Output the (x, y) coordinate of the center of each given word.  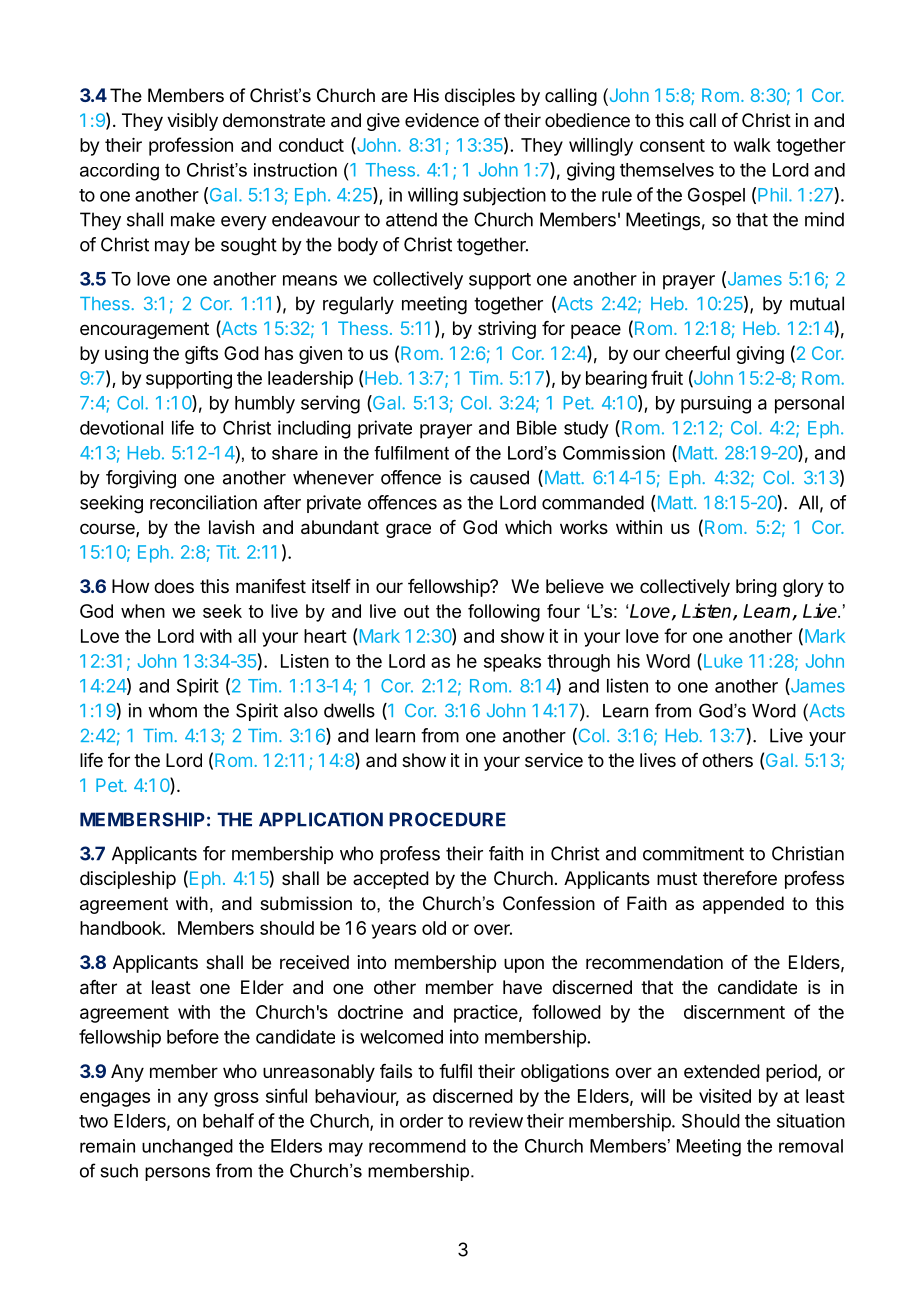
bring (756, 588)
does (174, 586)
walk (752, 145)
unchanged (187, 1148)
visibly (192, 122)
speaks (512, 663)
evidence (442, 120)
